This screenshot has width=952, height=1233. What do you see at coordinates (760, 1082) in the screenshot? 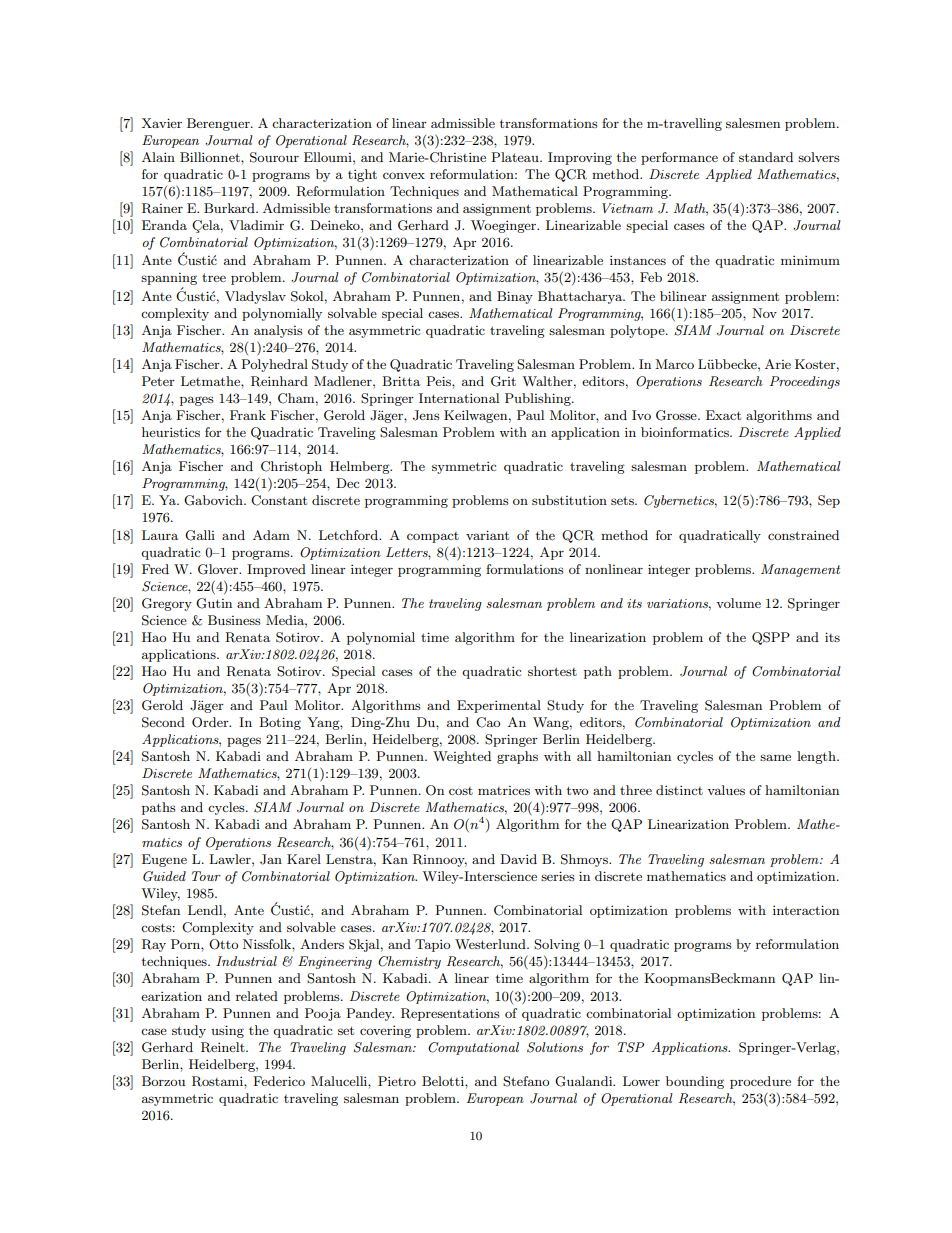
I see `procedure` at bounding box center [760, 1082].
